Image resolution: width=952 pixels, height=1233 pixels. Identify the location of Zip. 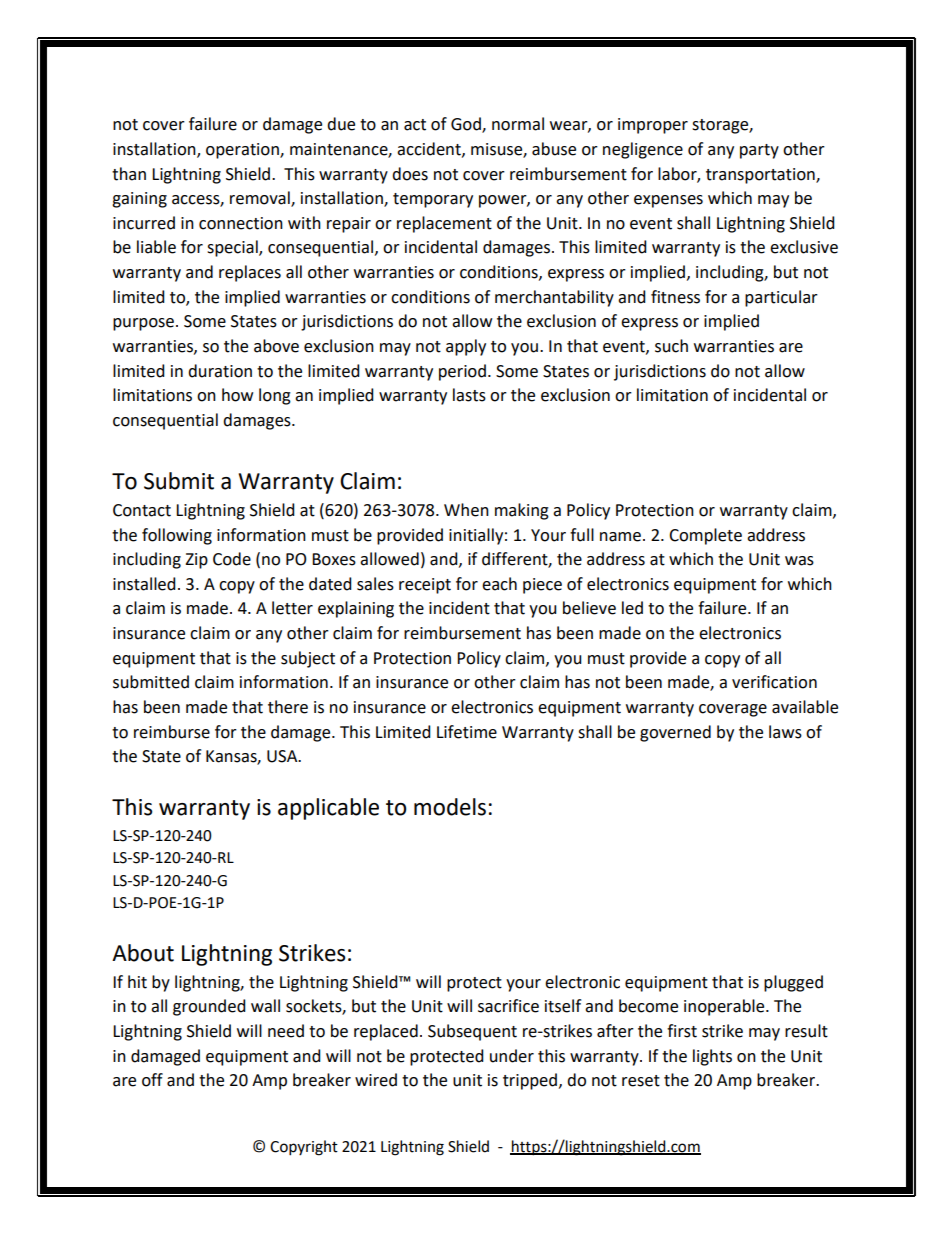
(196, 561).
